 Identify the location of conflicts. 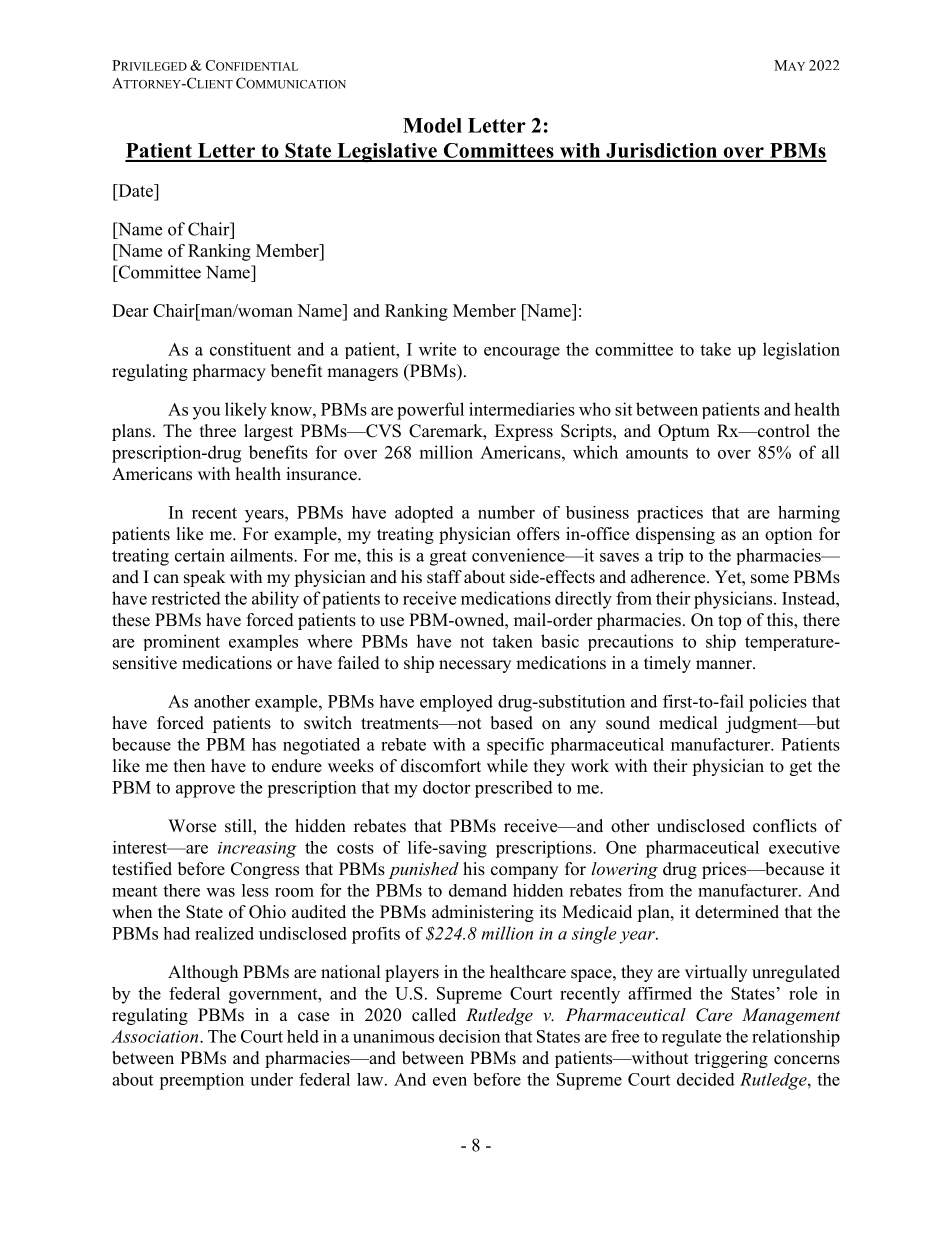
(785, 826).
